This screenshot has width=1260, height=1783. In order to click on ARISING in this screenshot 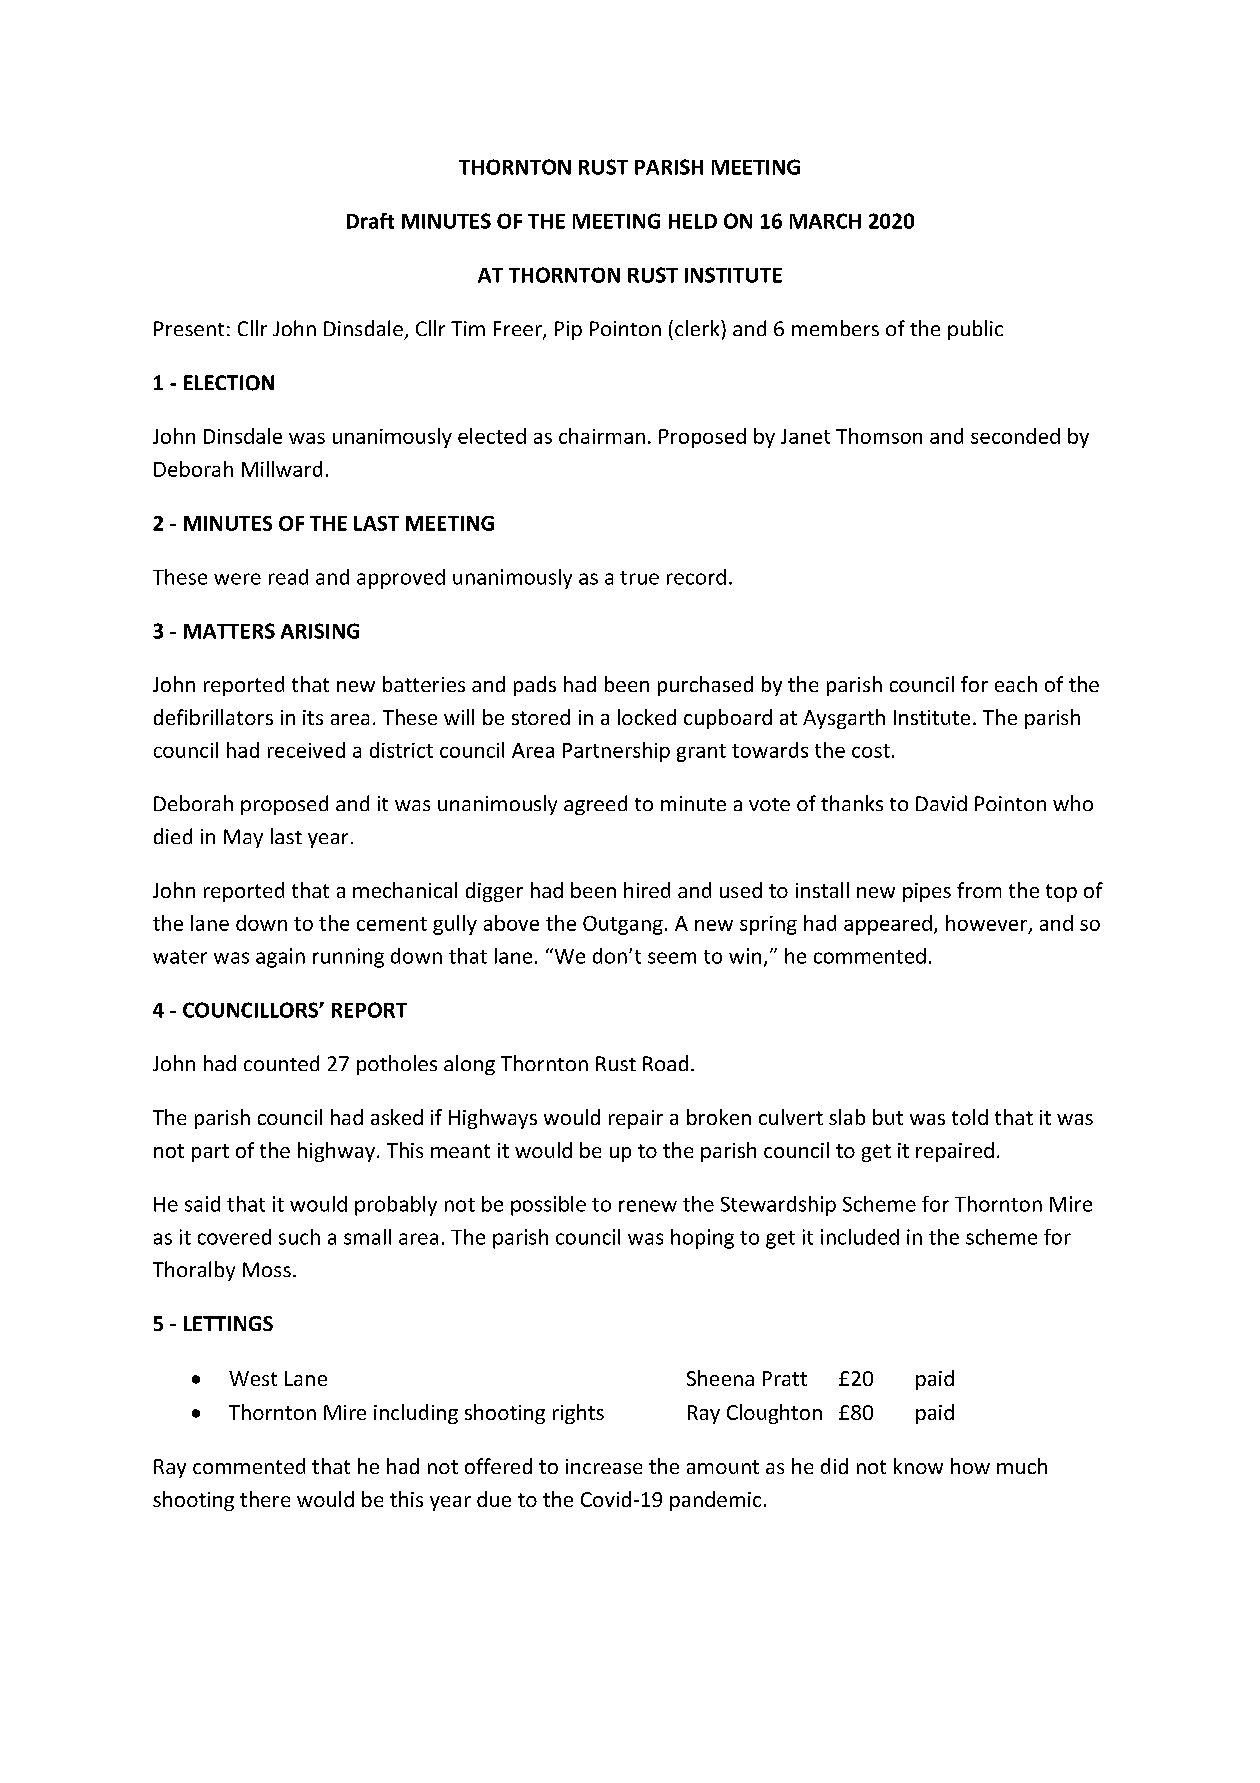, I will do `click(320, 631)`.
